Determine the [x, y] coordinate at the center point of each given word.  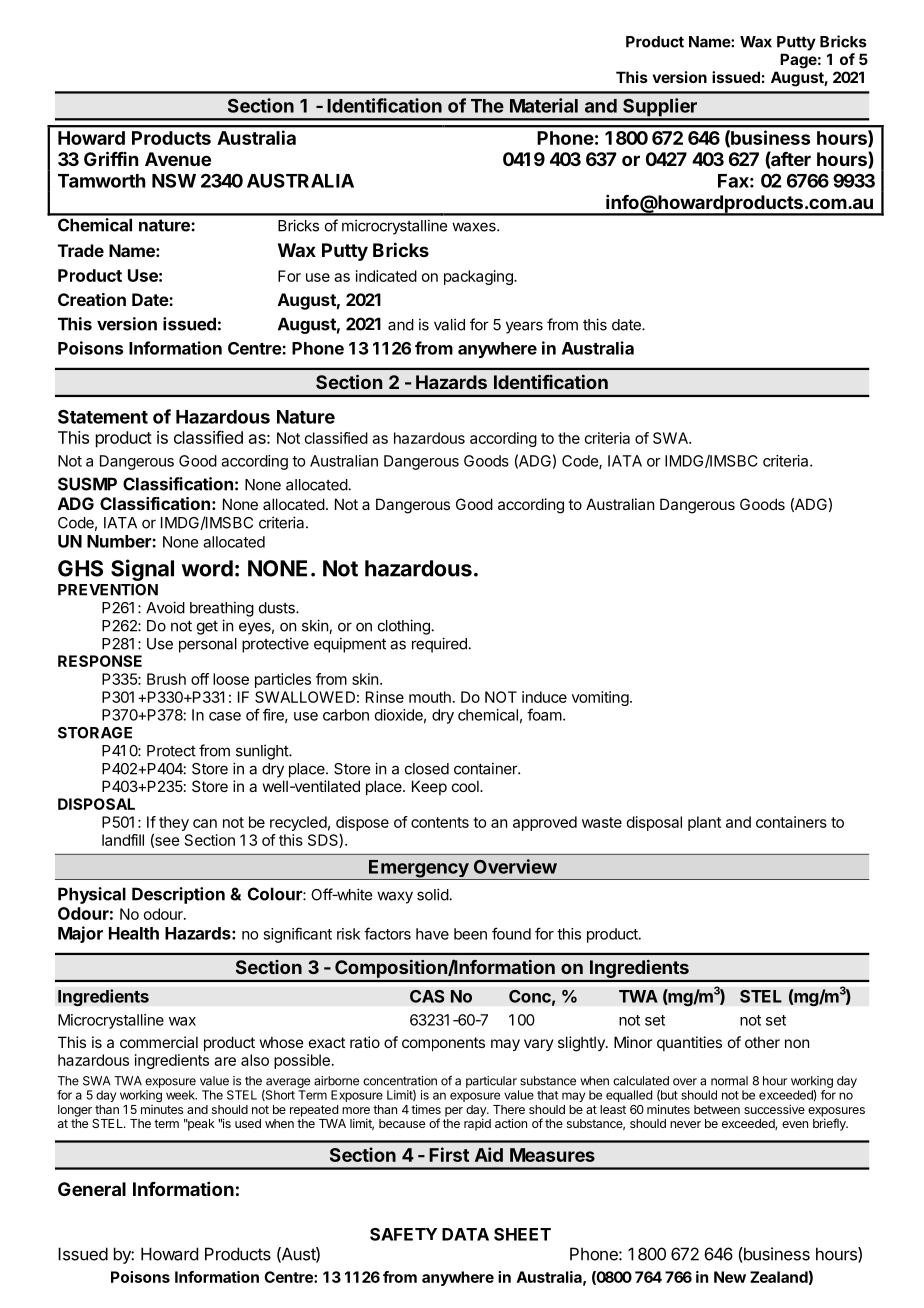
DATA [465, 1234]
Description [178, 895]
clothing [404, 627]
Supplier [660, 108]
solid [433, 894]
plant [704, 823]
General [92, 1189]
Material [544, 105]
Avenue [178, 159]
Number [120, 541]
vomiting [600, 698]
